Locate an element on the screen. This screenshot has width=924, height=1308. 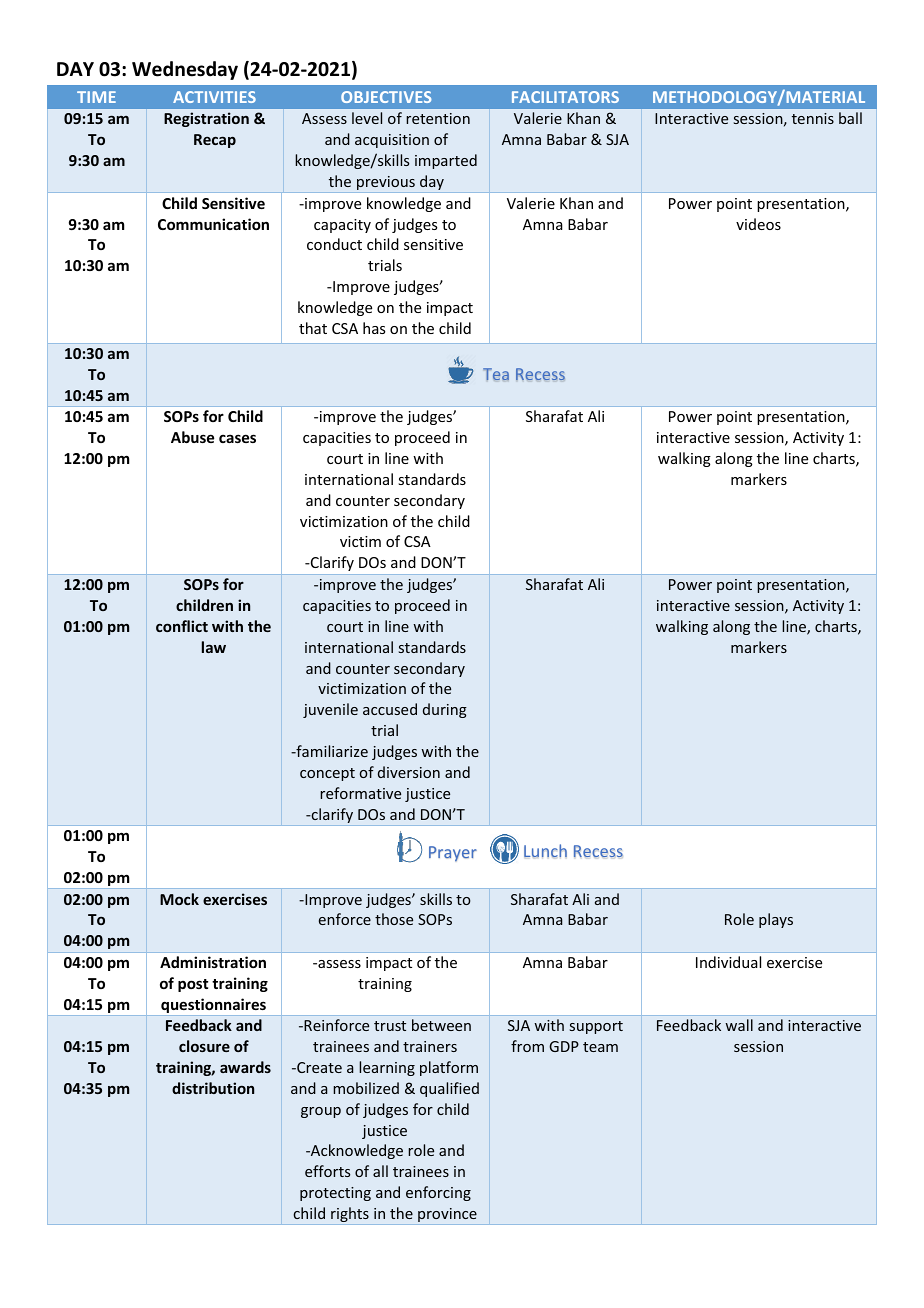
Lunch is located at coordinates (545, 851).
